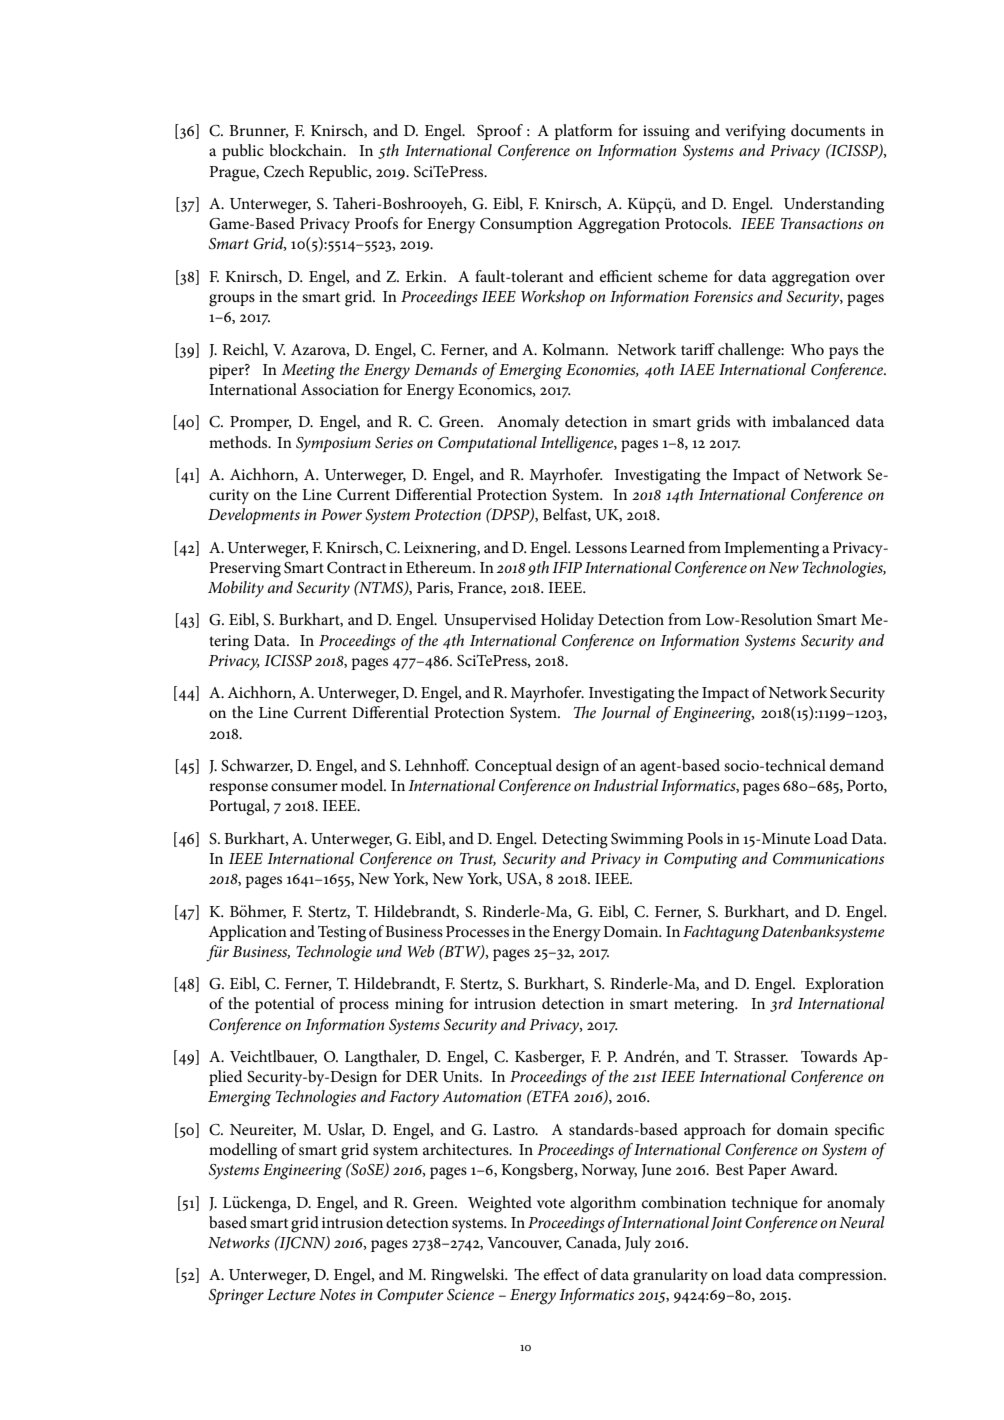 The image size is (1004, 1420). Describe the element at coordinates (583, 132) in the screenshot. I see `platform` at that location.
